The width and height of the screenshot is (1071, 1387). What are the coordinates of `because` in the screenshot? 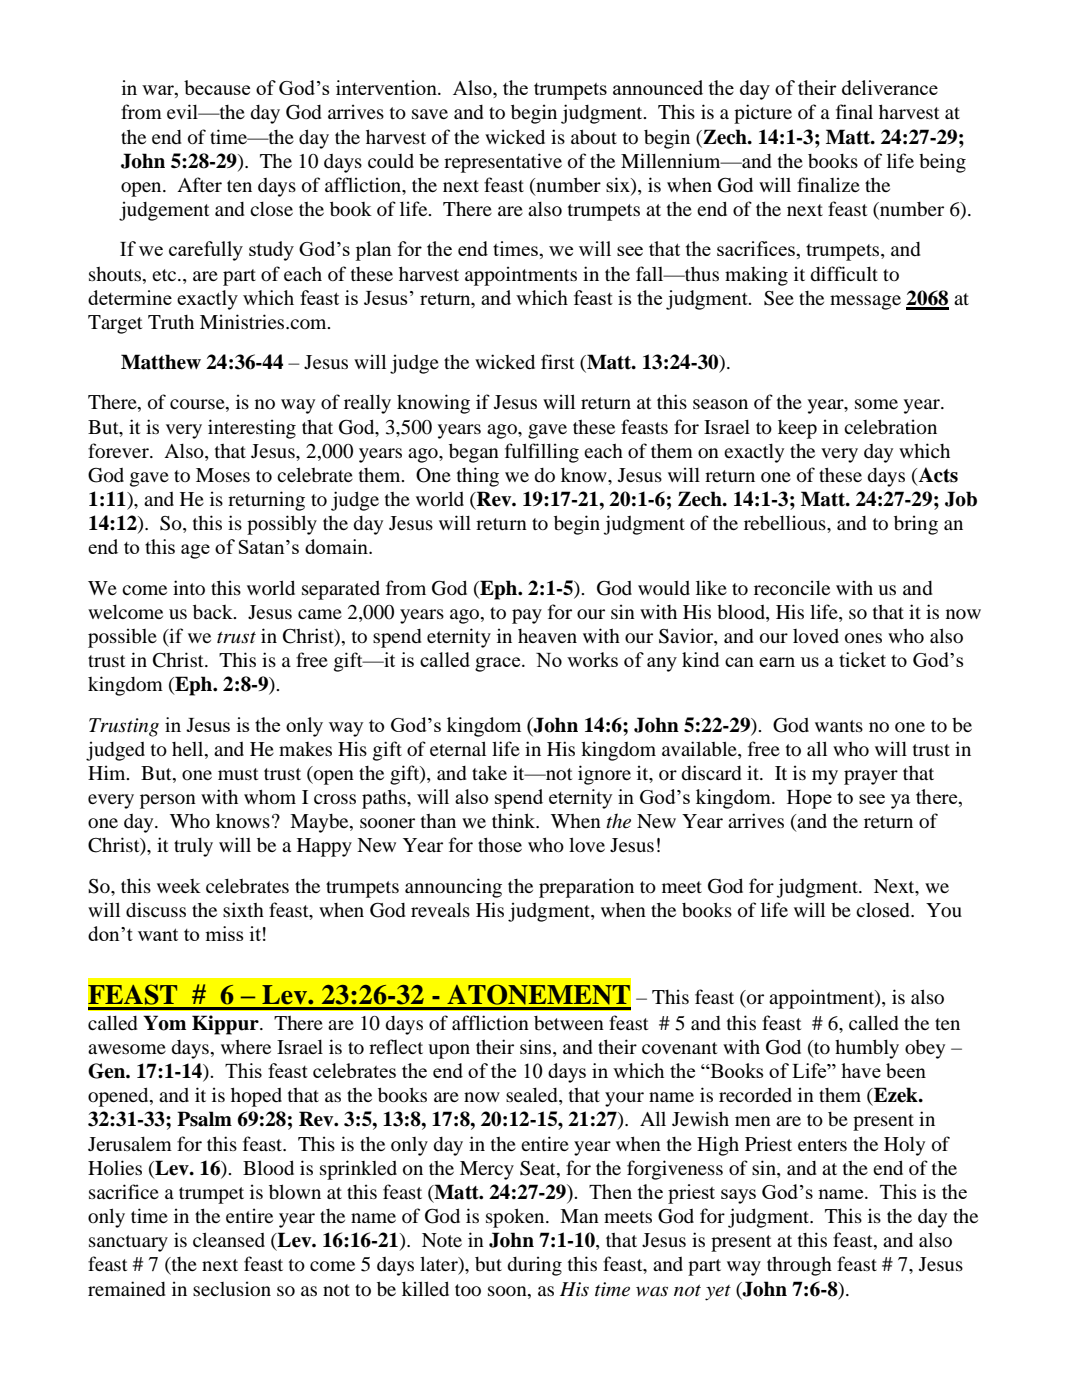 It's located at (217, 87).
